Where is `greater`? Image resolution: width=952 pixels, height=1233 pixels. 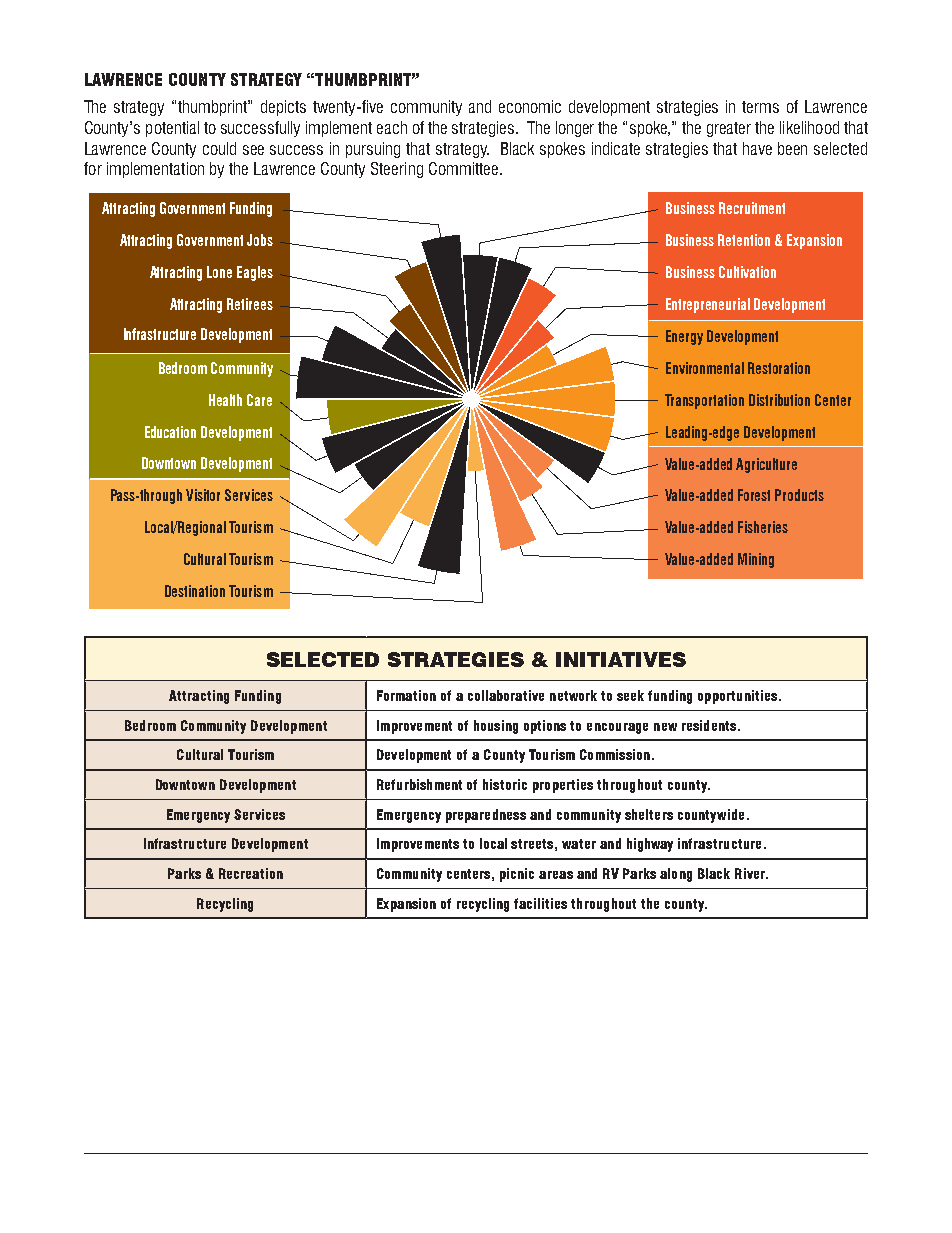
greater is located at coordinates (729, 129).
